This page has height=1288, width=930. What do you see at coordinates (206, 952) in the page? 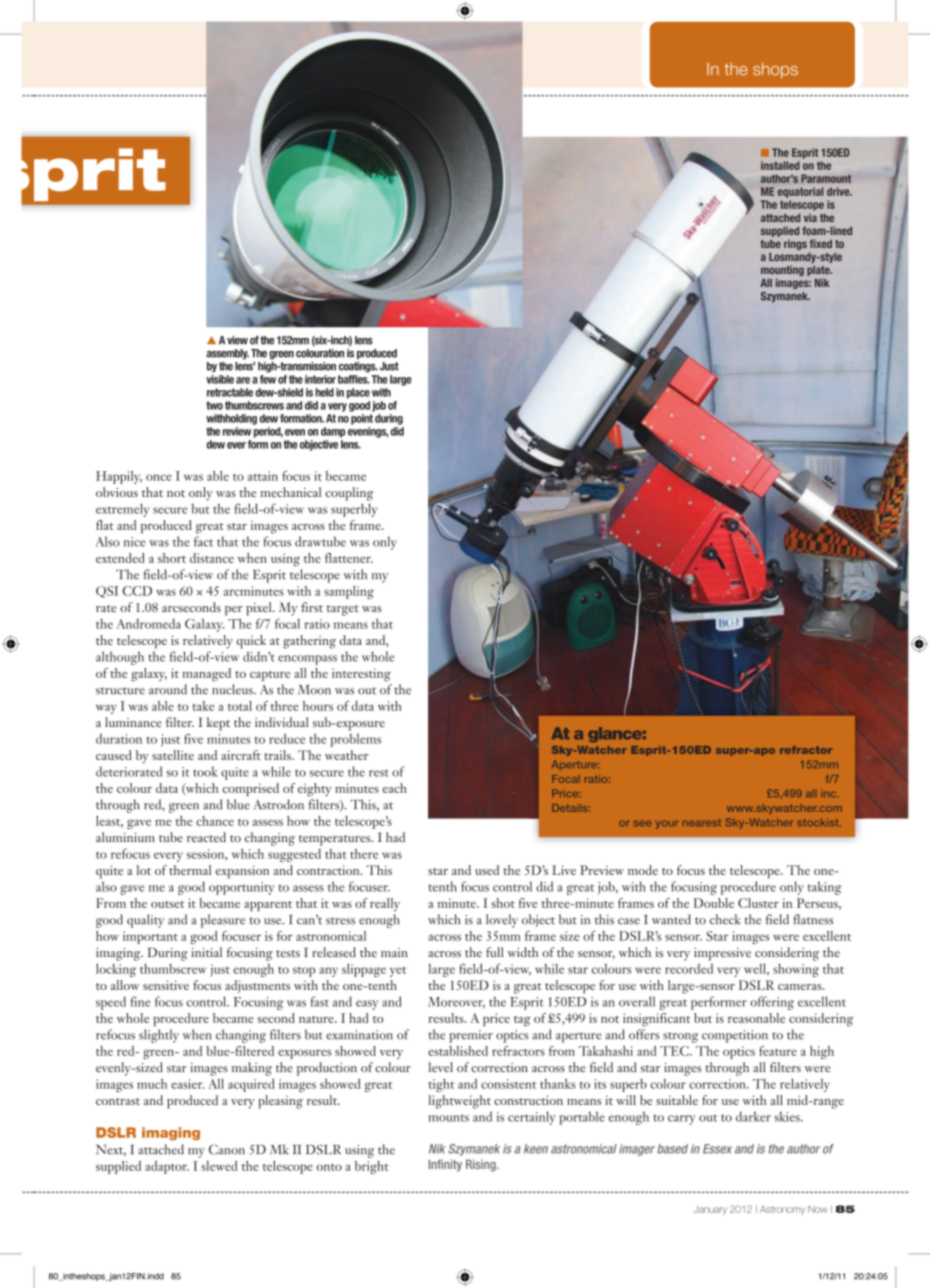
I see `initial` at bounding box center [206, 952].
